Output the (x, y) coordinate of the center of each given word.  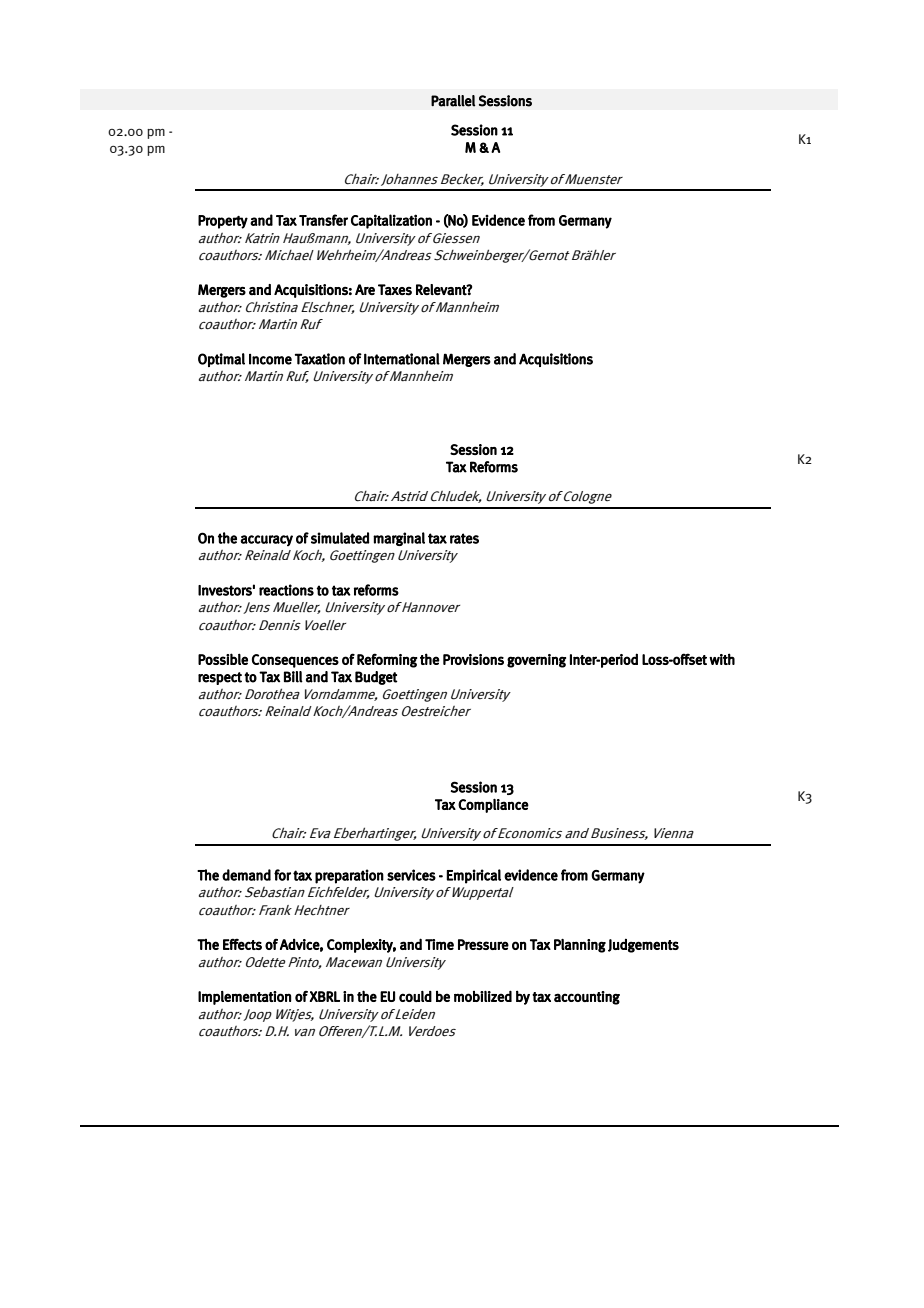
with (722, 659)
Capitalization (391, 221)
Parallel (453, 101)
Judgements (643, 946)
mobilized (483, 996)
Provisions (473, 659)
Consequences (295, 661)
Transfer (323, 220)
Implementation (244, 998)
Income (270, 359)
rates (464, 538)
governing (536, 661)
